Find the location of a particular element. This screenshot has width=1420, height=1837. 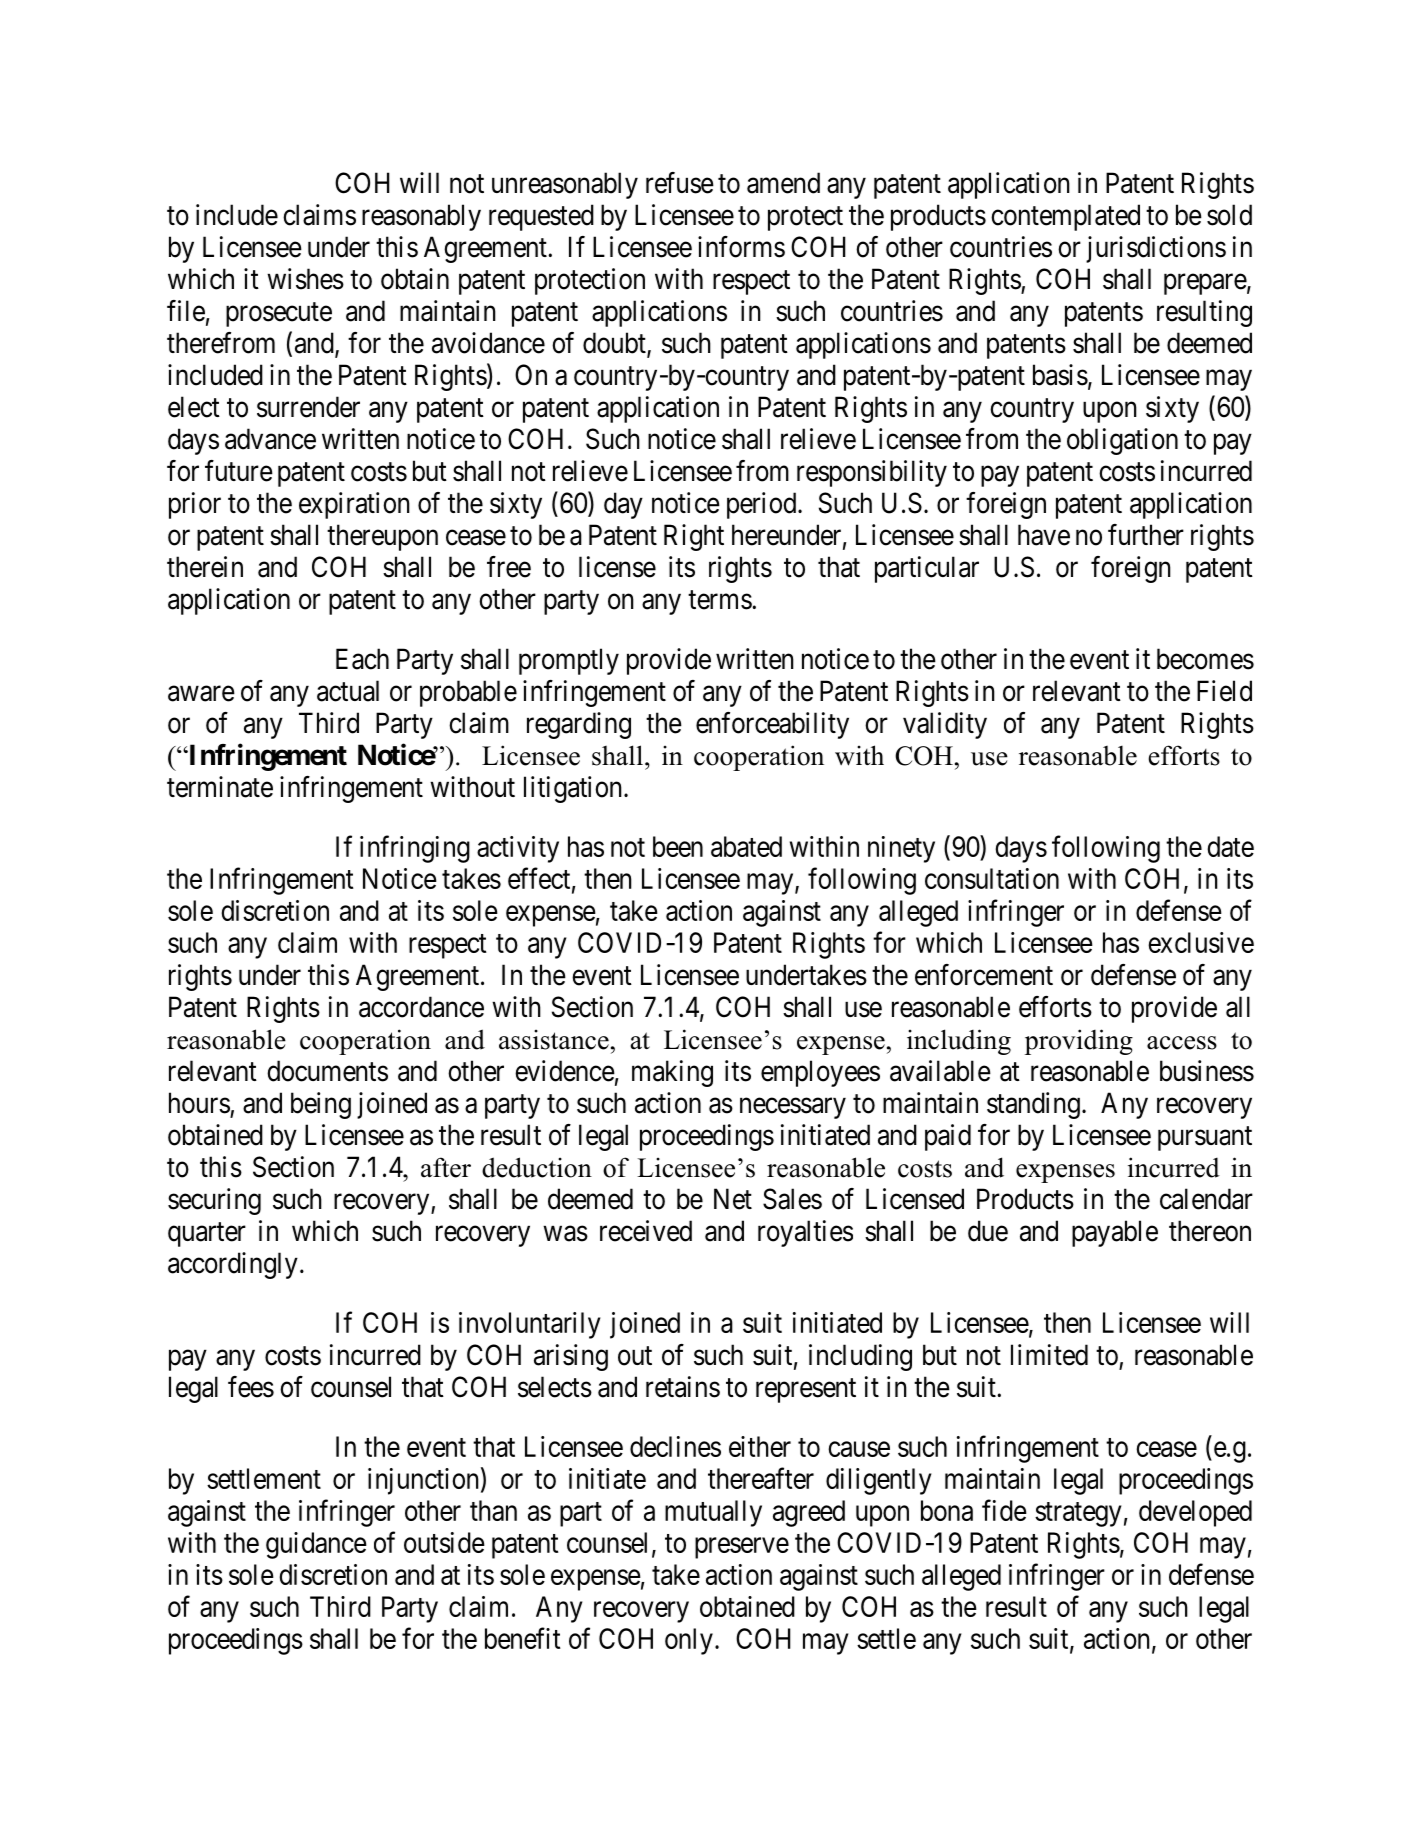

contemplated is located at coordinates (1065, 217).
